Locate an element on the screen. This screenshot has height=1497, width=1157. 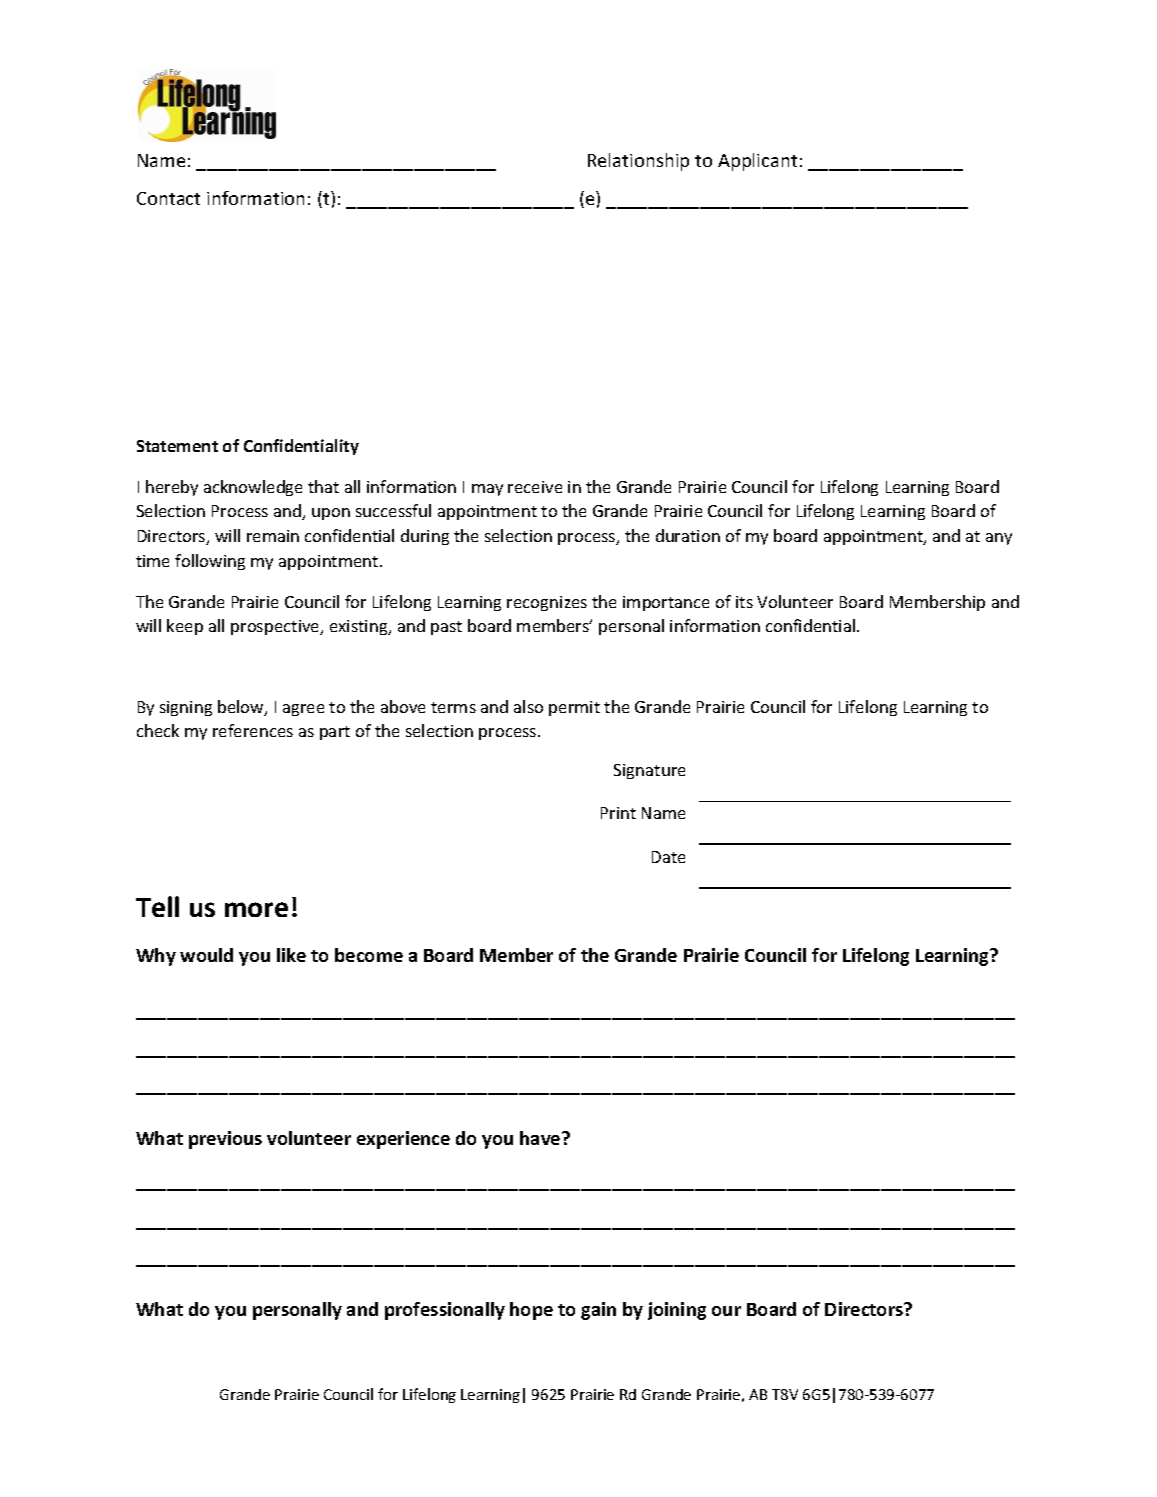
Contact is located at coordinates (168, 198).
